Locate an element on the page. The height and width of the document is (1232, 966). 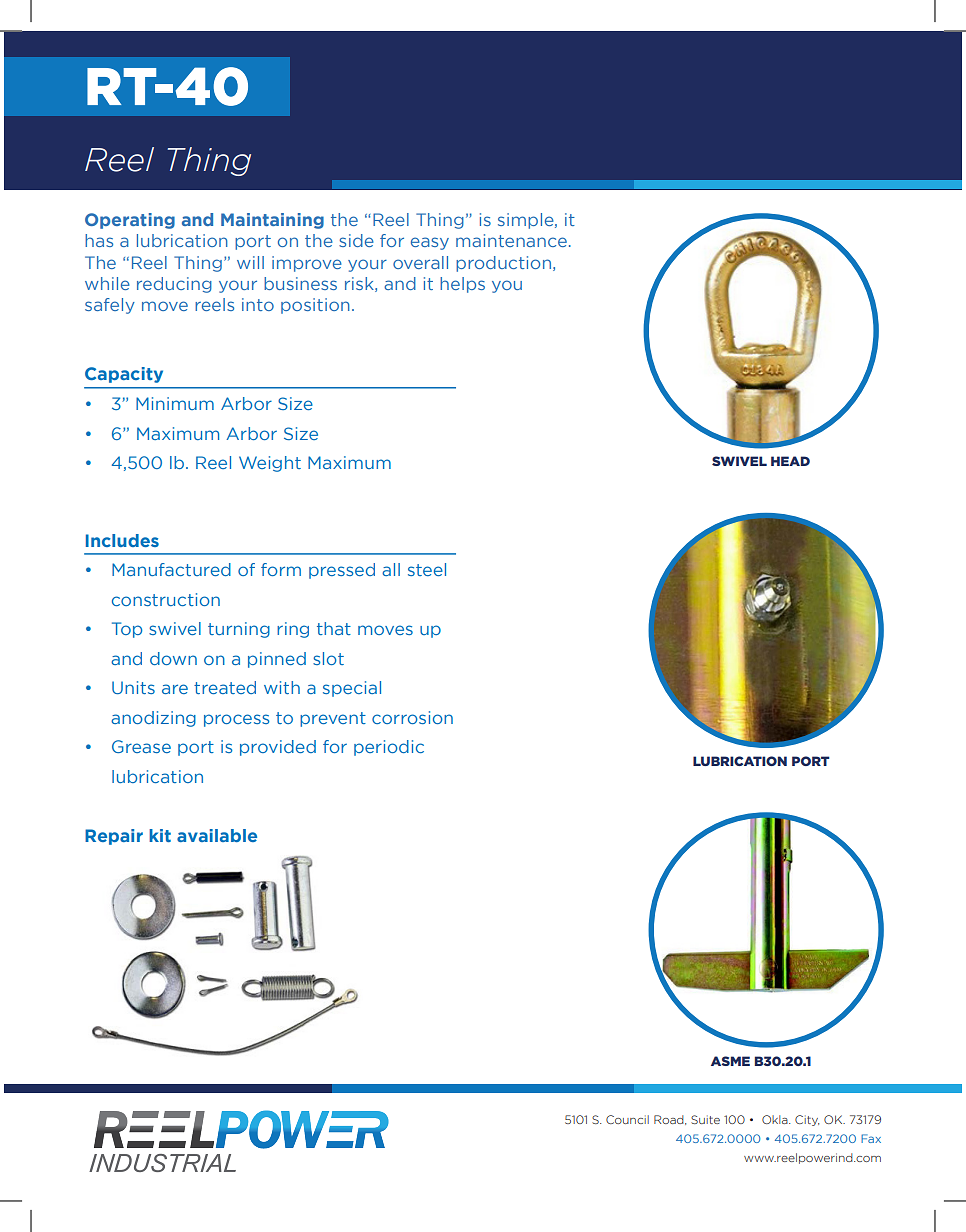
HEAD is located at coordinates (790, 461).
